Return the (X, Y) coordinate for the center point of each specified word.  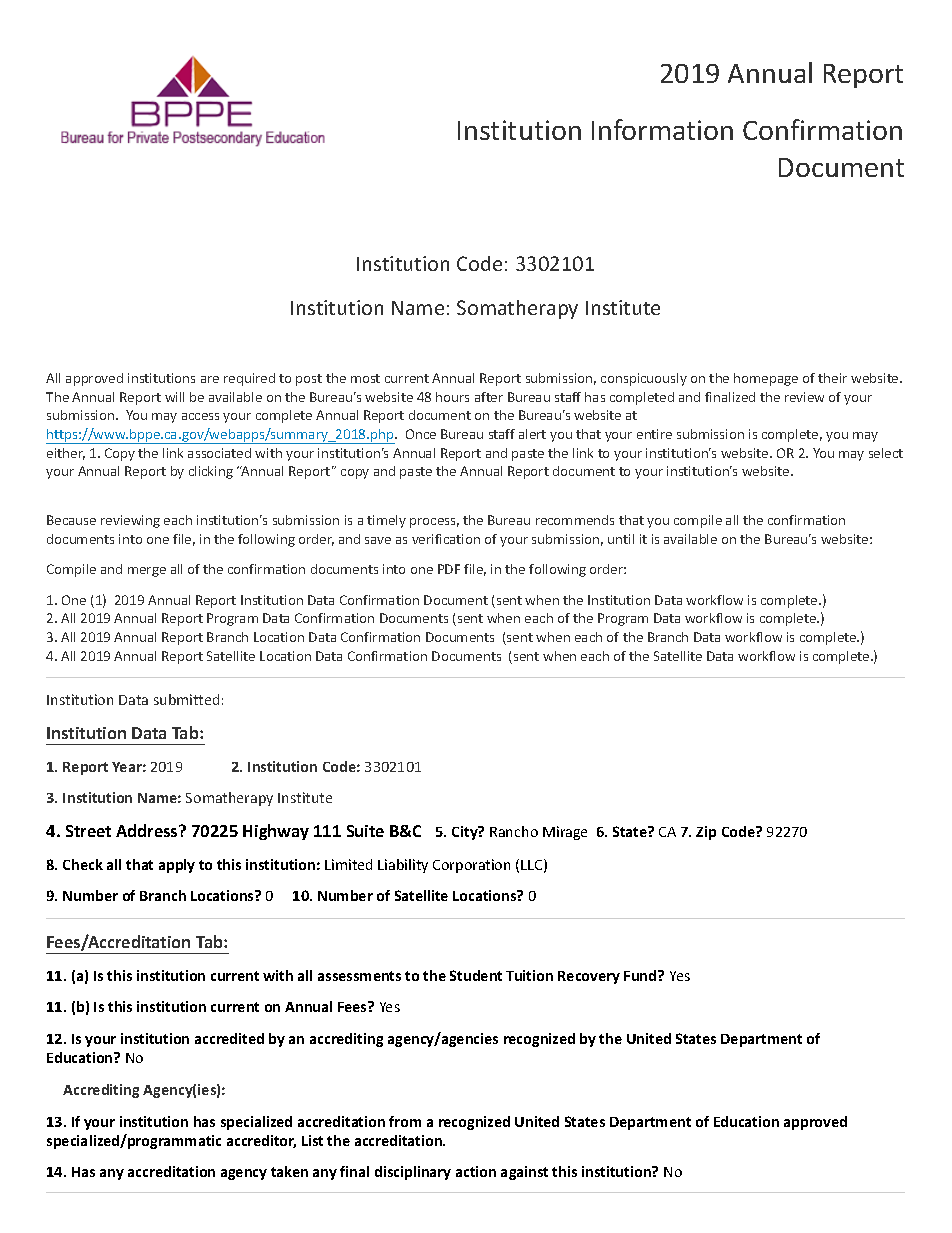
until (621, 539)
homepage (766, 379)
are (210, 379)
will (174, 397)
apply (177, 866)
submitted (186, 699)
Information (662, 129)
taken (289, 1171)
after (489, 397)
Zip (706, 833)
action (476, 1171)
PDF (449, 569)
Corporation (471, 866)
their (832, 378)
